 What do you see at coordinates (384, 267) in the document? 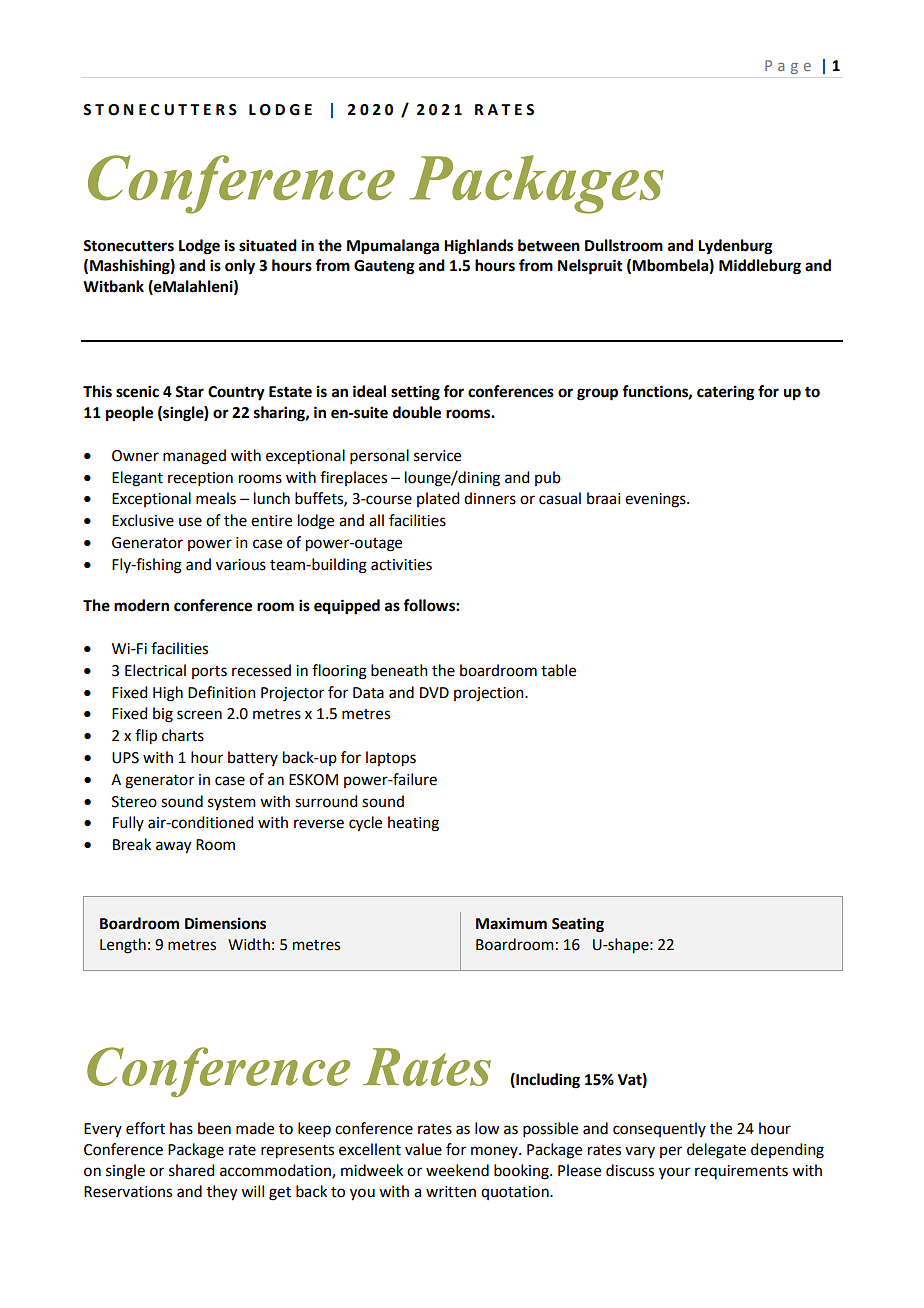
I see `Gauteng` at bounding box center [384, 267].
